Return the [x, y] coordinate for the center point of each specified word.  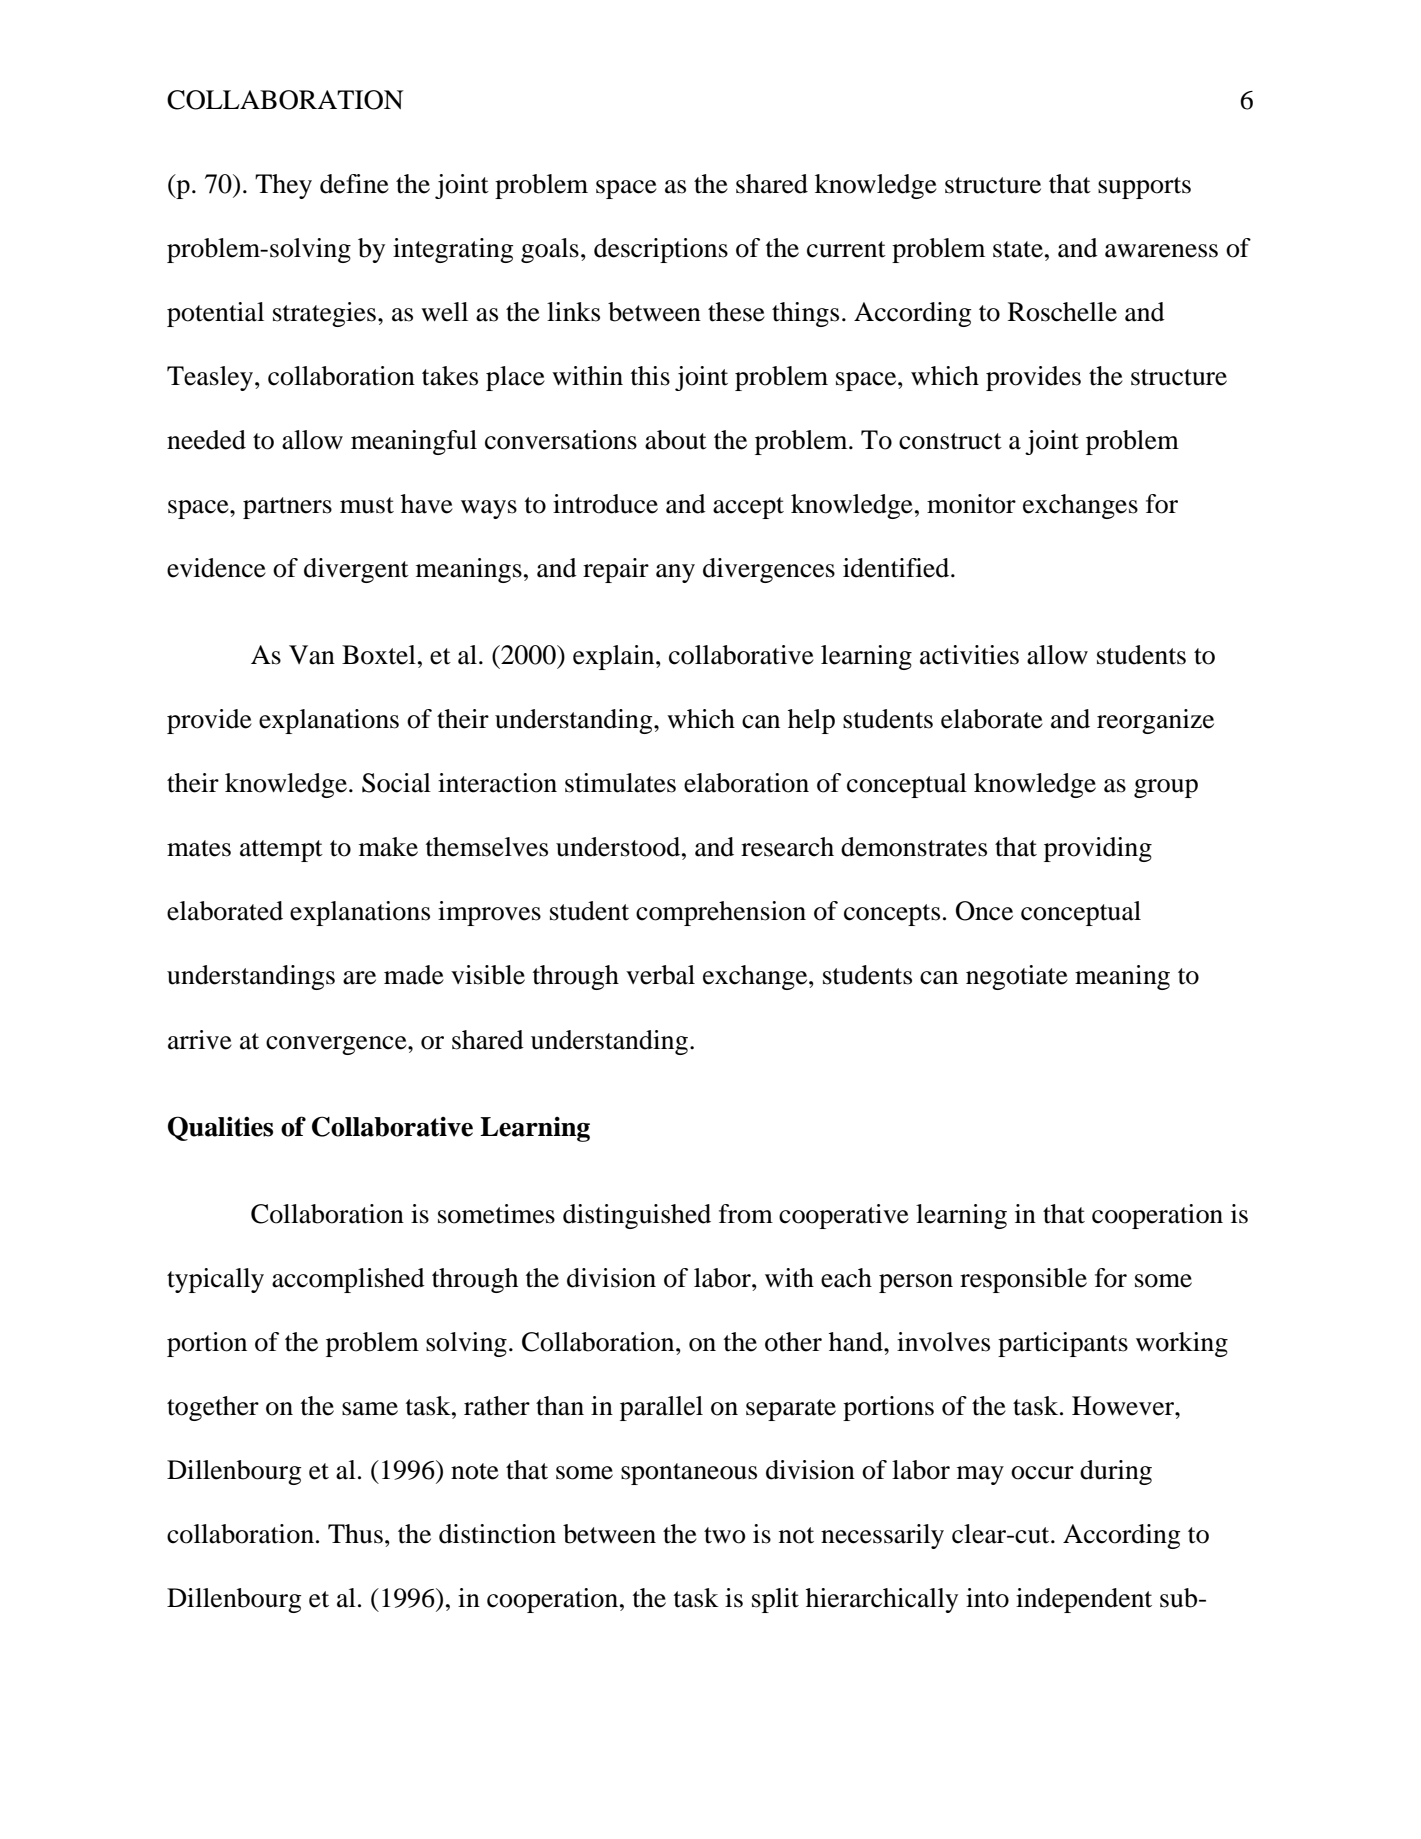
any [675, 573]
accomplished [348, 1280]
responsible [1023, 1280]
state [1018, 249]
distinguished [637, 1216]
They [283, 186]
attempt [281, 851]
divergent [356, 570]
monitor [971, 504]
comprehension [721, 913]
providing [1098, 849]
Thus [355, 1534]
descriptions [661, 250]
